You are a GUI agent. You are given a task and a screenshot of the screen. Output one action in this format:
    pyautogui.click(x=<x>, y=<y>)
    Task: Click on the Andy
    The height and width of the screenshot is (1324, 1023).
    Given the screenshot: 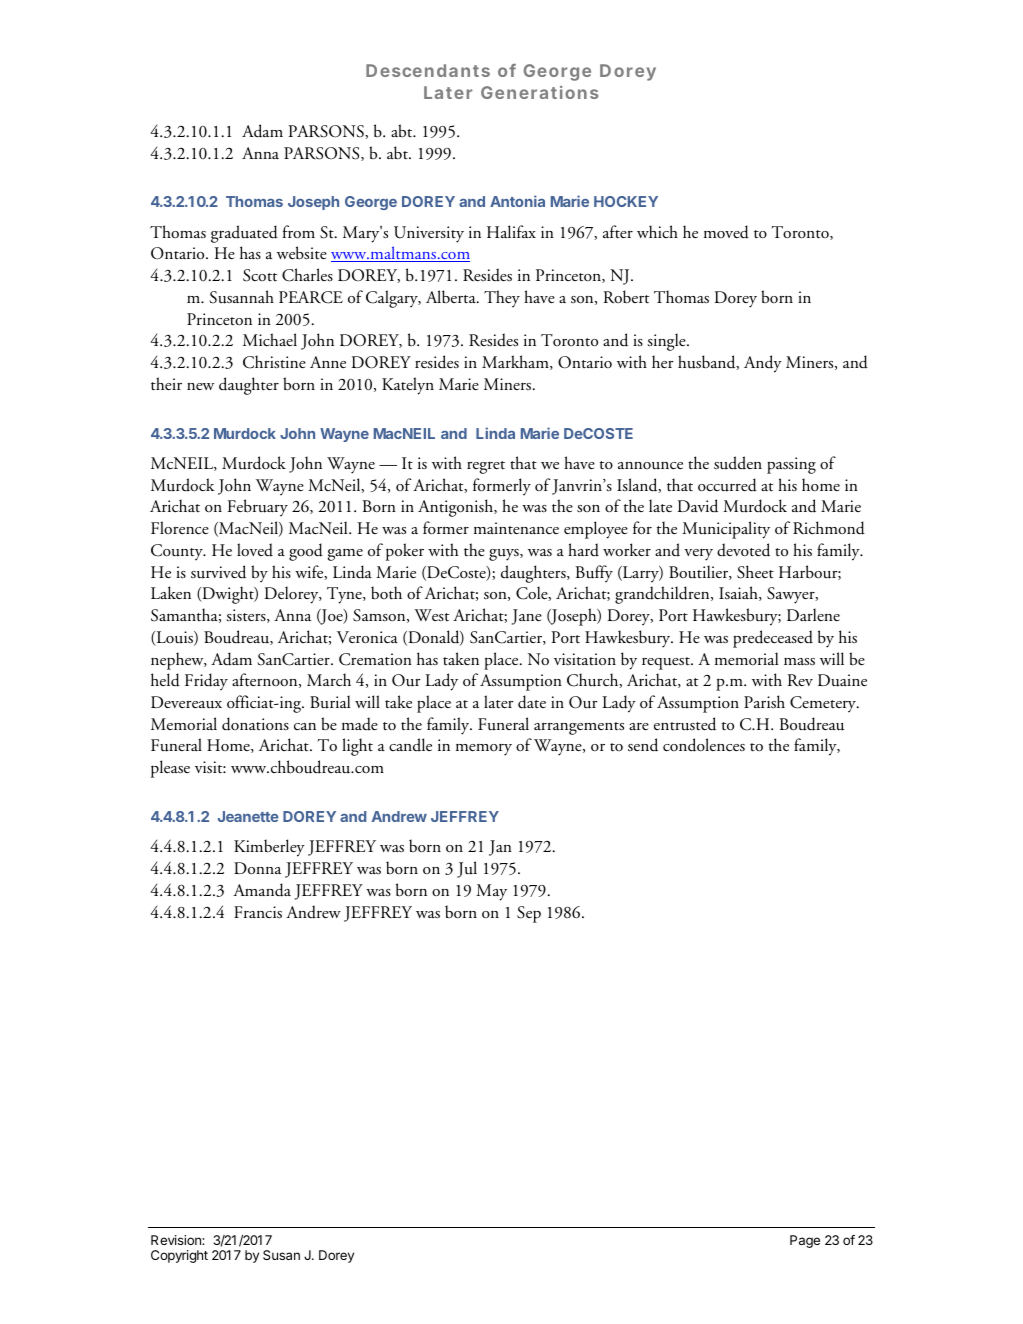 What is the action you would take?
    pyautogui.click(x=763, y=364)
